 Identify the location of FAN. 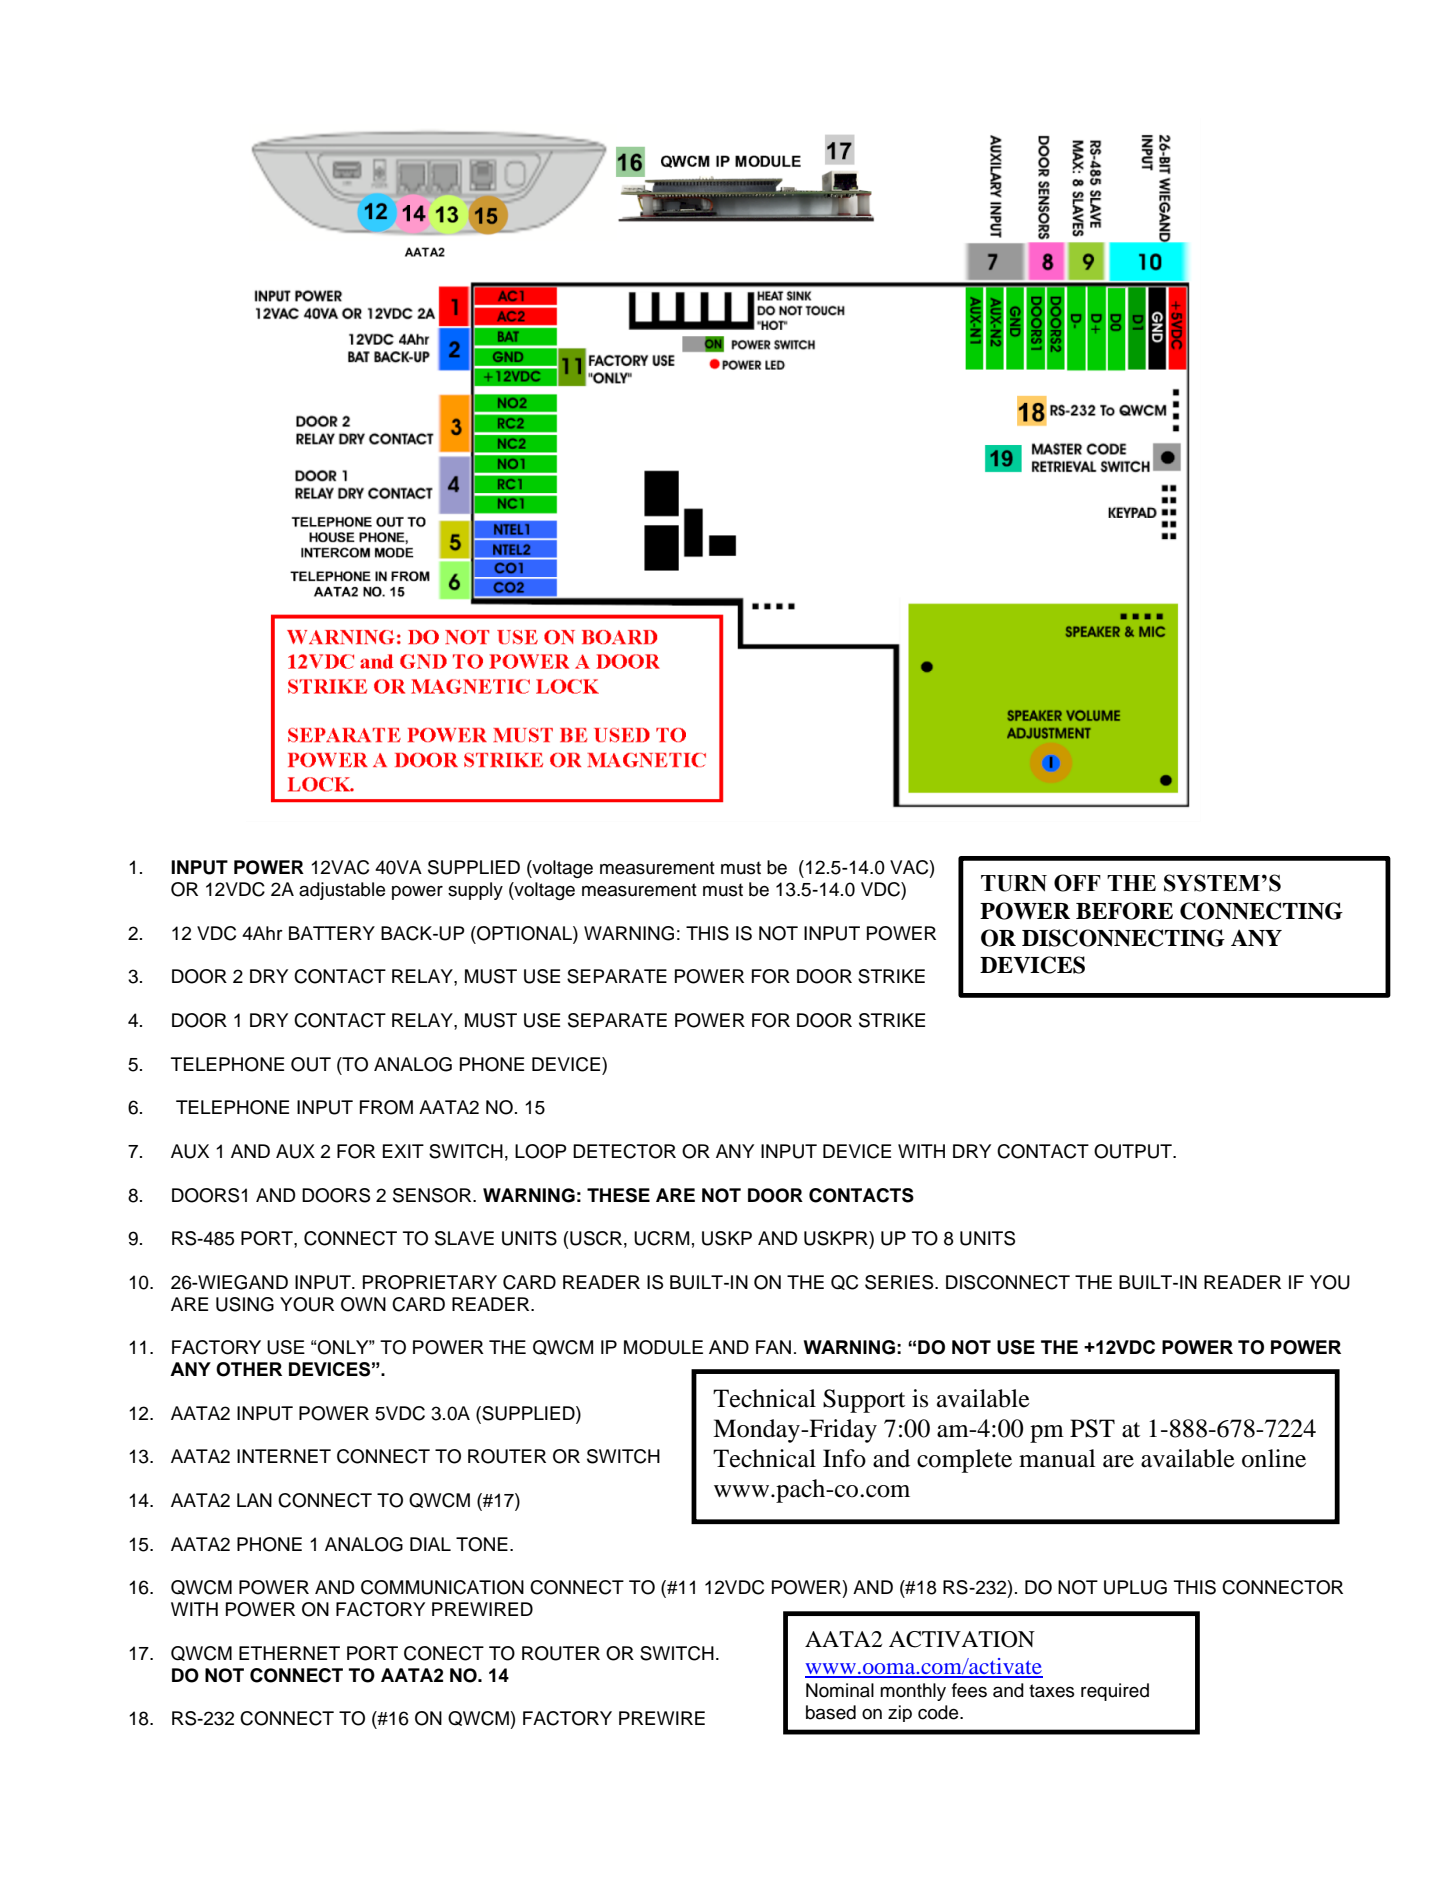
(773, 1347).
